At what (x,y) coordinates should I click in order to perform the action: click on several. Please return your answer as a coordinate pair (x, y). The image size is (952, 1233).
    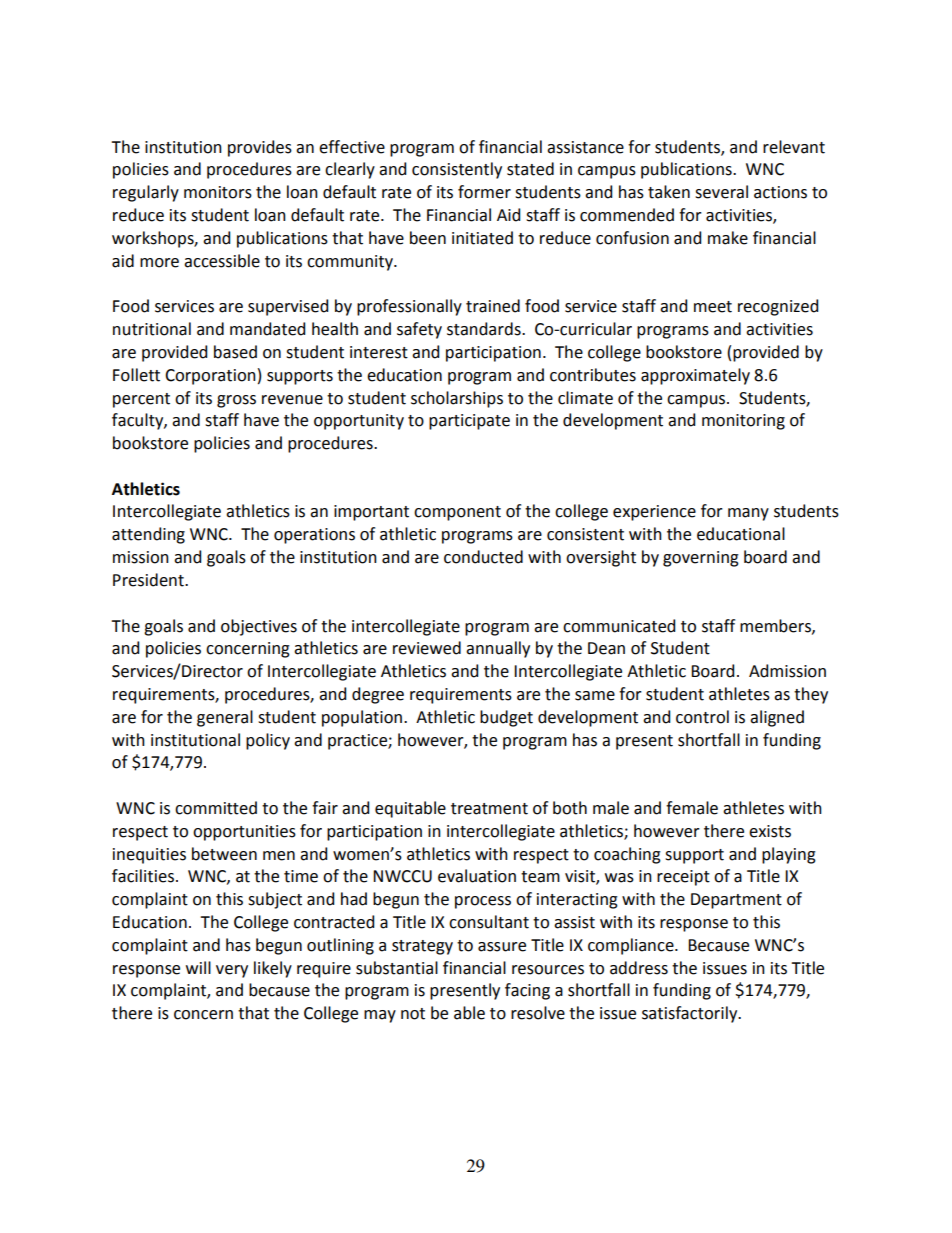
    Looking at the image, I should click on (721, 192).
